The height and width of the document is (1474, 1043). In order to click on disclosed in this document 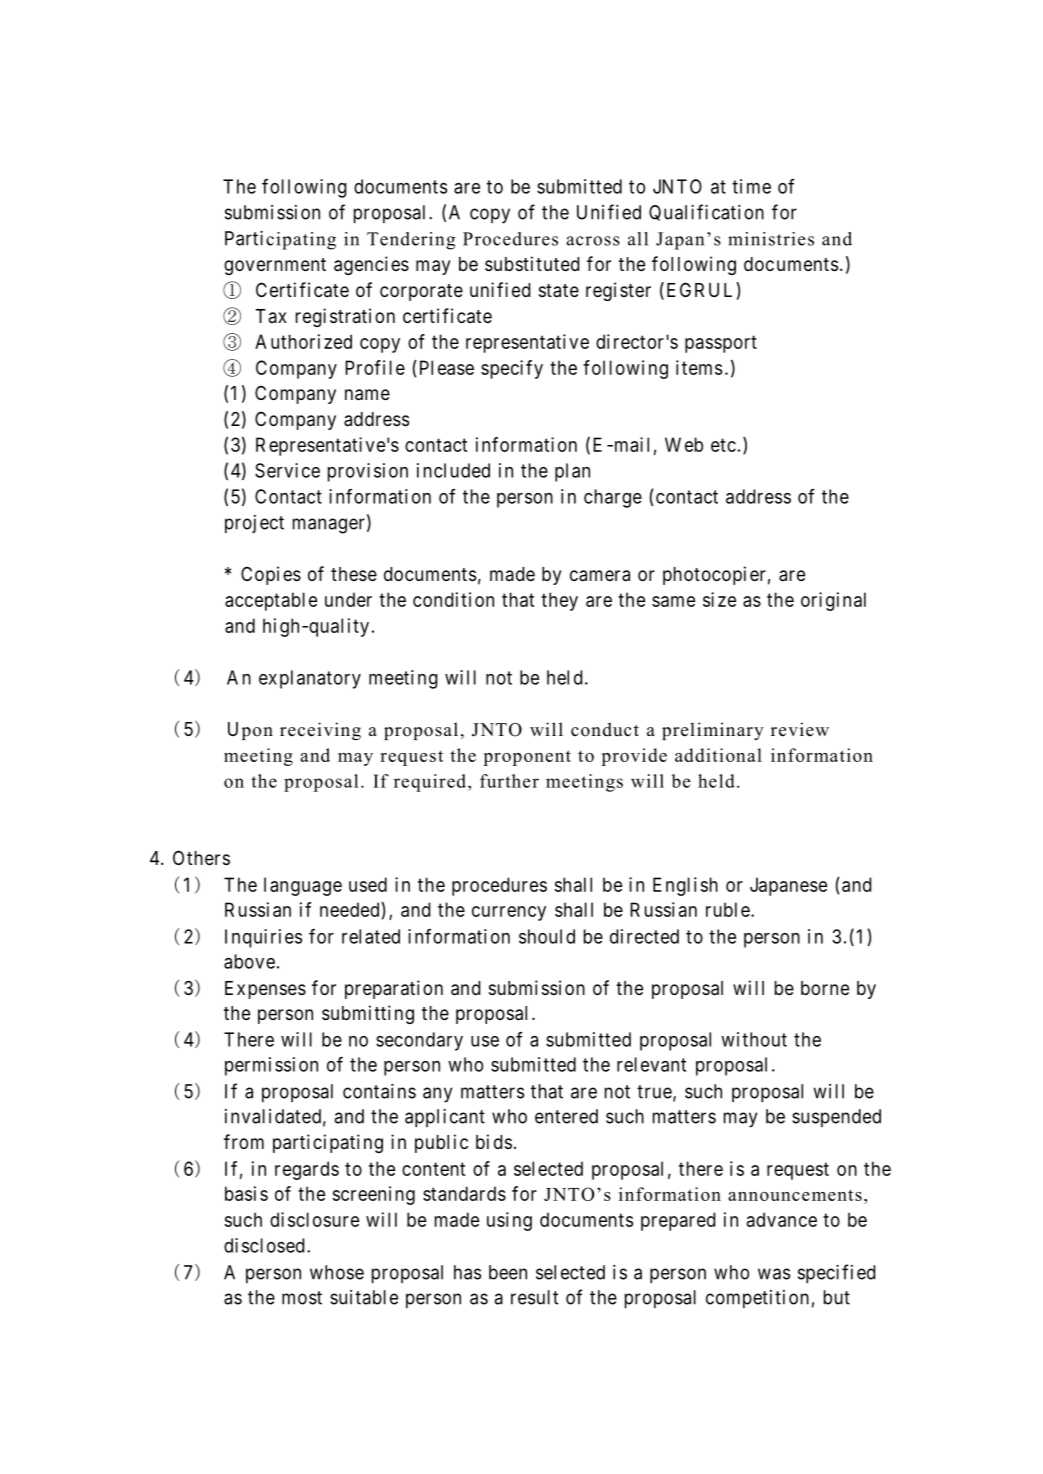, I will do `click(264, 1245)`.
